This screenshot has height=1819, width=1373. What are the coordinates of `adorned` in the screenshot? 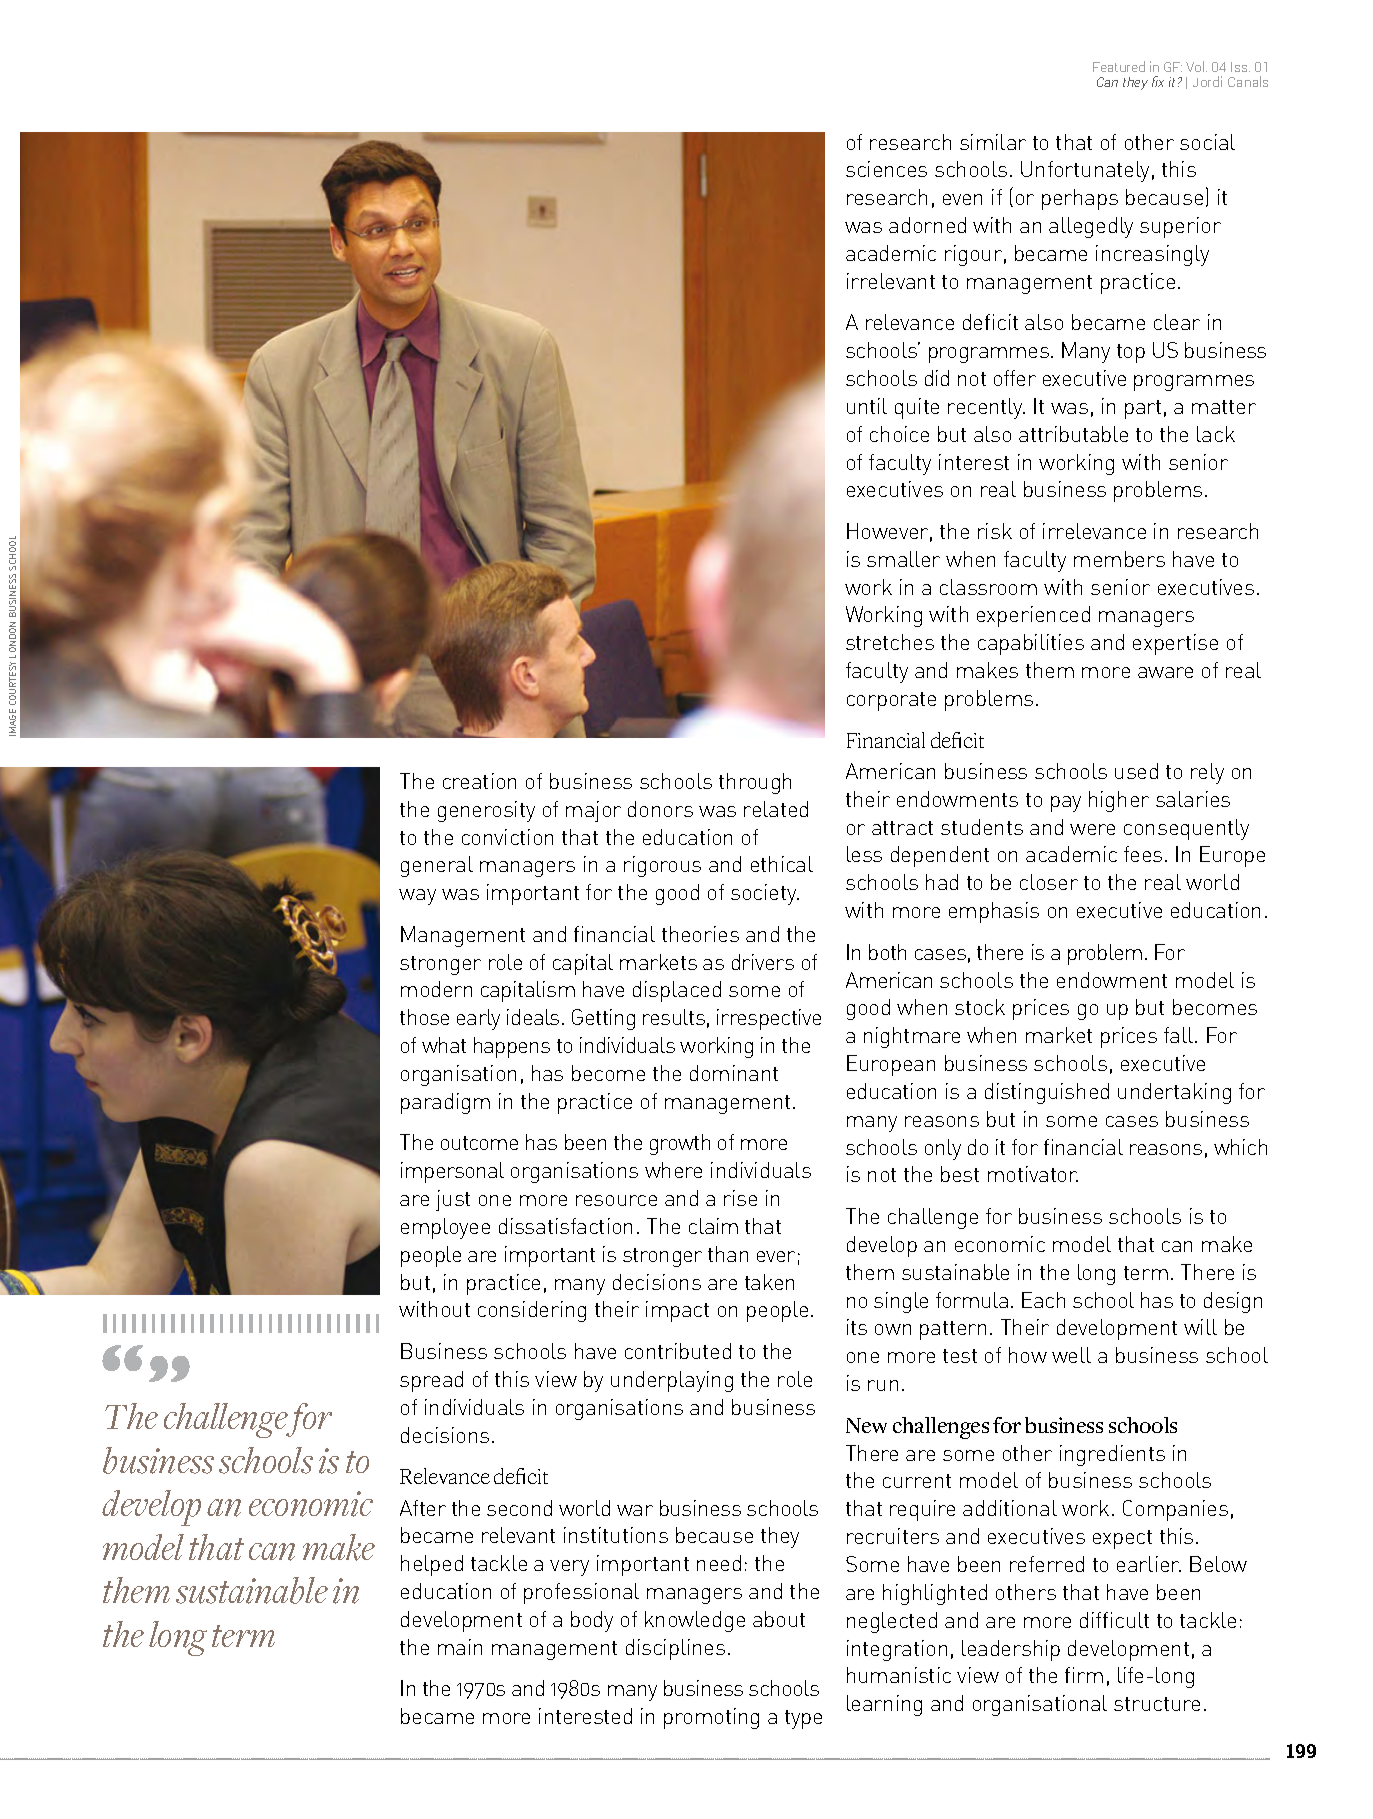 It's located at (927, 225).
